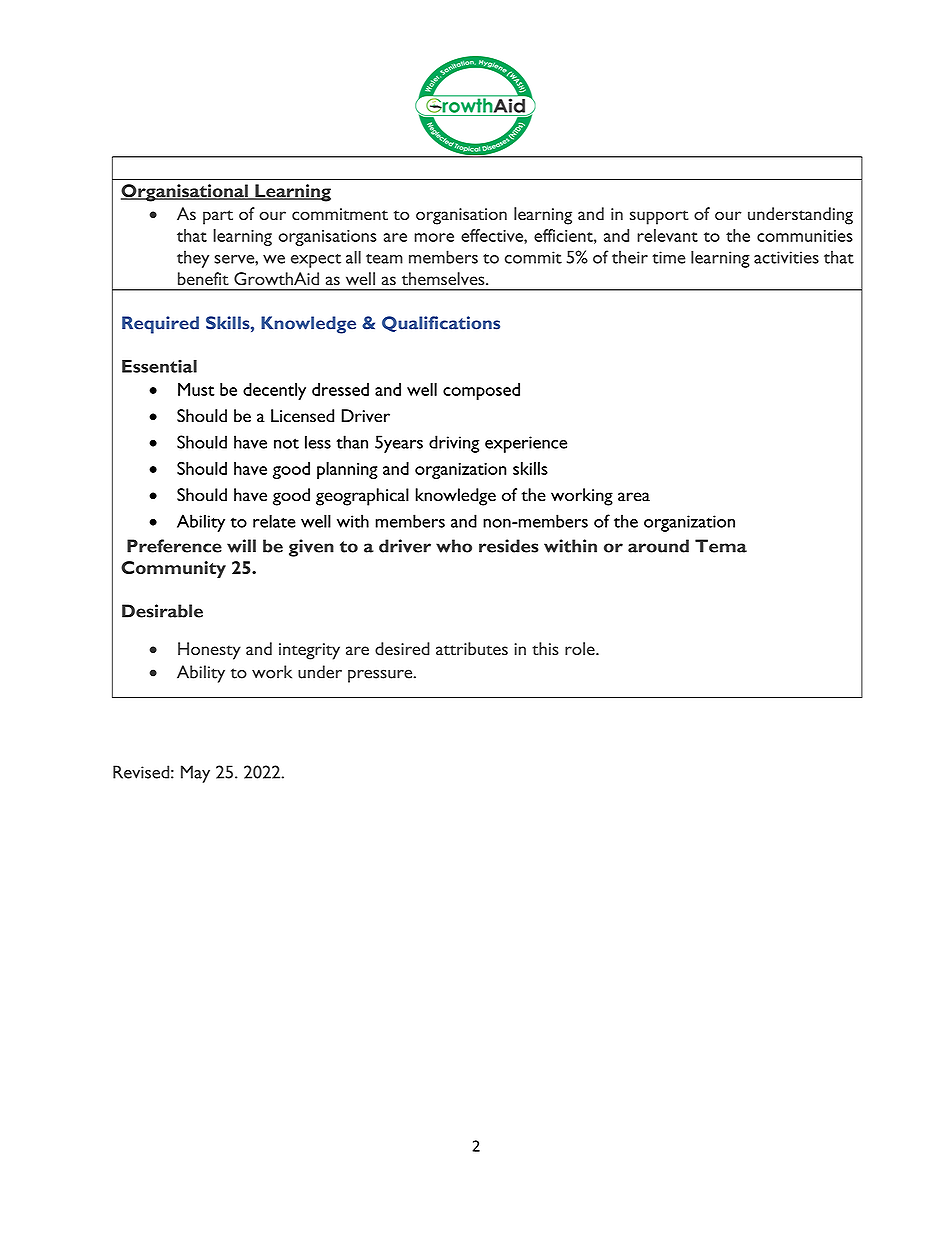 The image size is (952, 1233). What do you see at coordinates (434, 237) in the page?
I see `more` at bounding box center [434, 237].
